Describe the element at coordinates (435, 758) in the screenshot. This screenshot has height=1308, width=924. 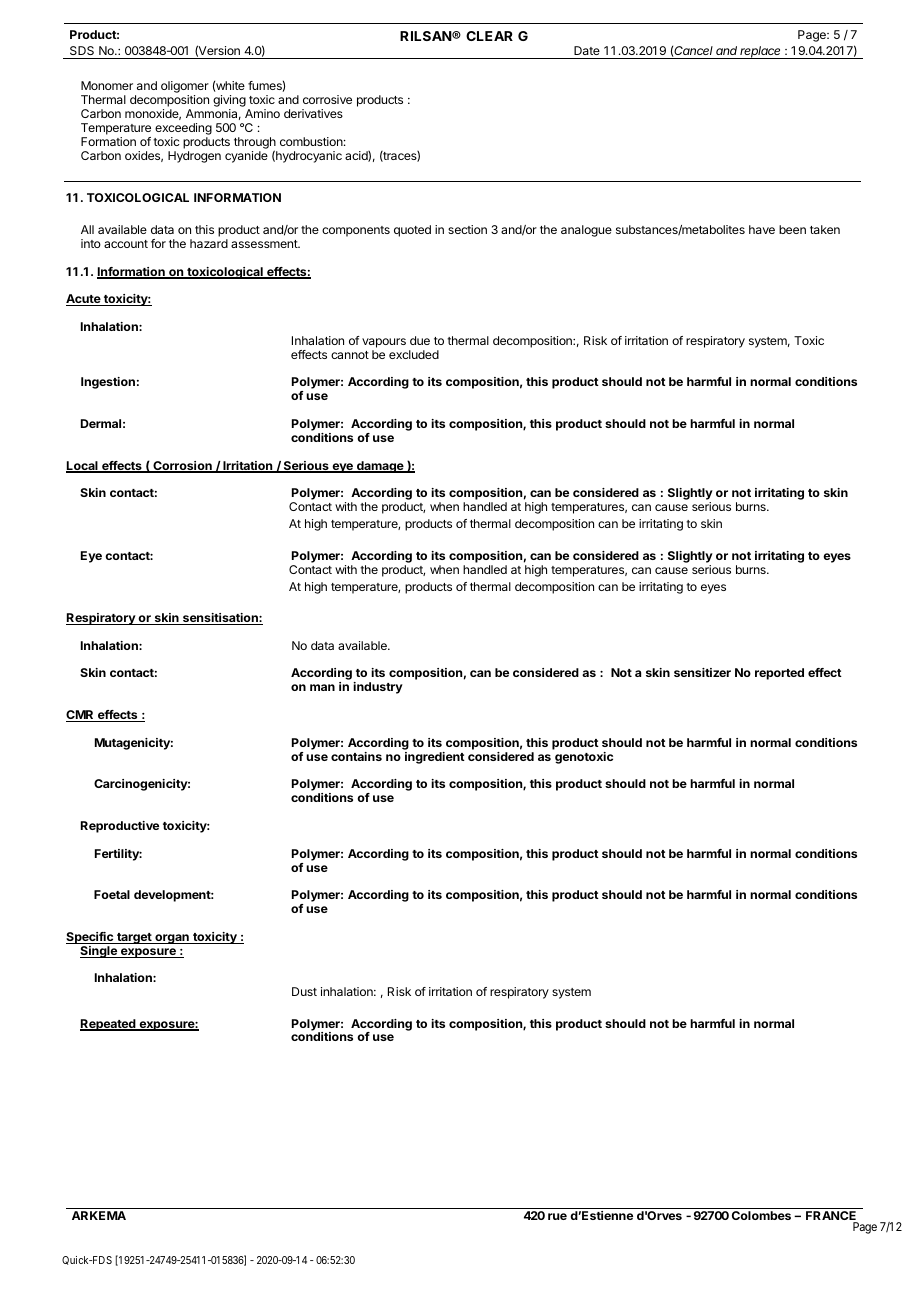
I see `ingredient` at that location.
